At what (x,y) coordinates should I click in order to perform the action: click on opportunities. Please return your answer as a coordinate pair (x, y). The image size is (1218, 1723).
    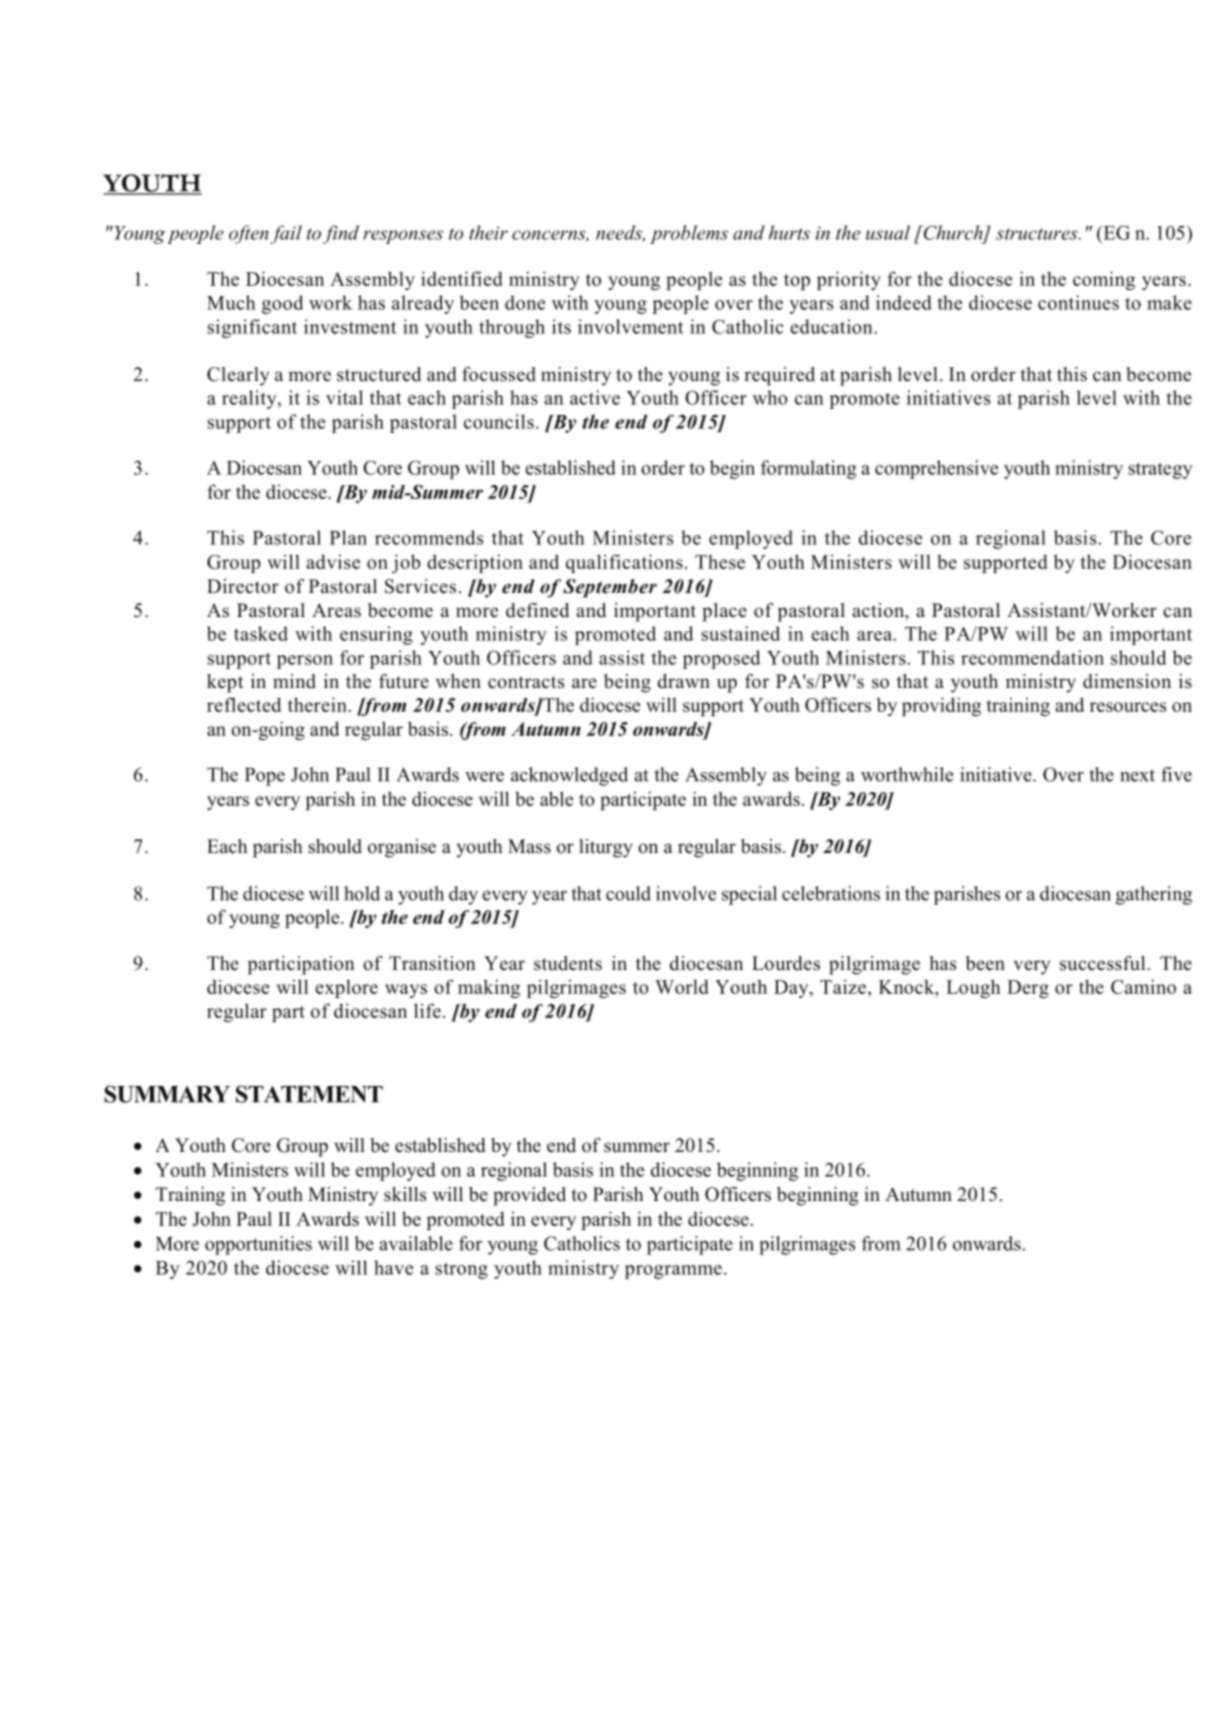
    Looking at the image, I should click on (258, 1245).
